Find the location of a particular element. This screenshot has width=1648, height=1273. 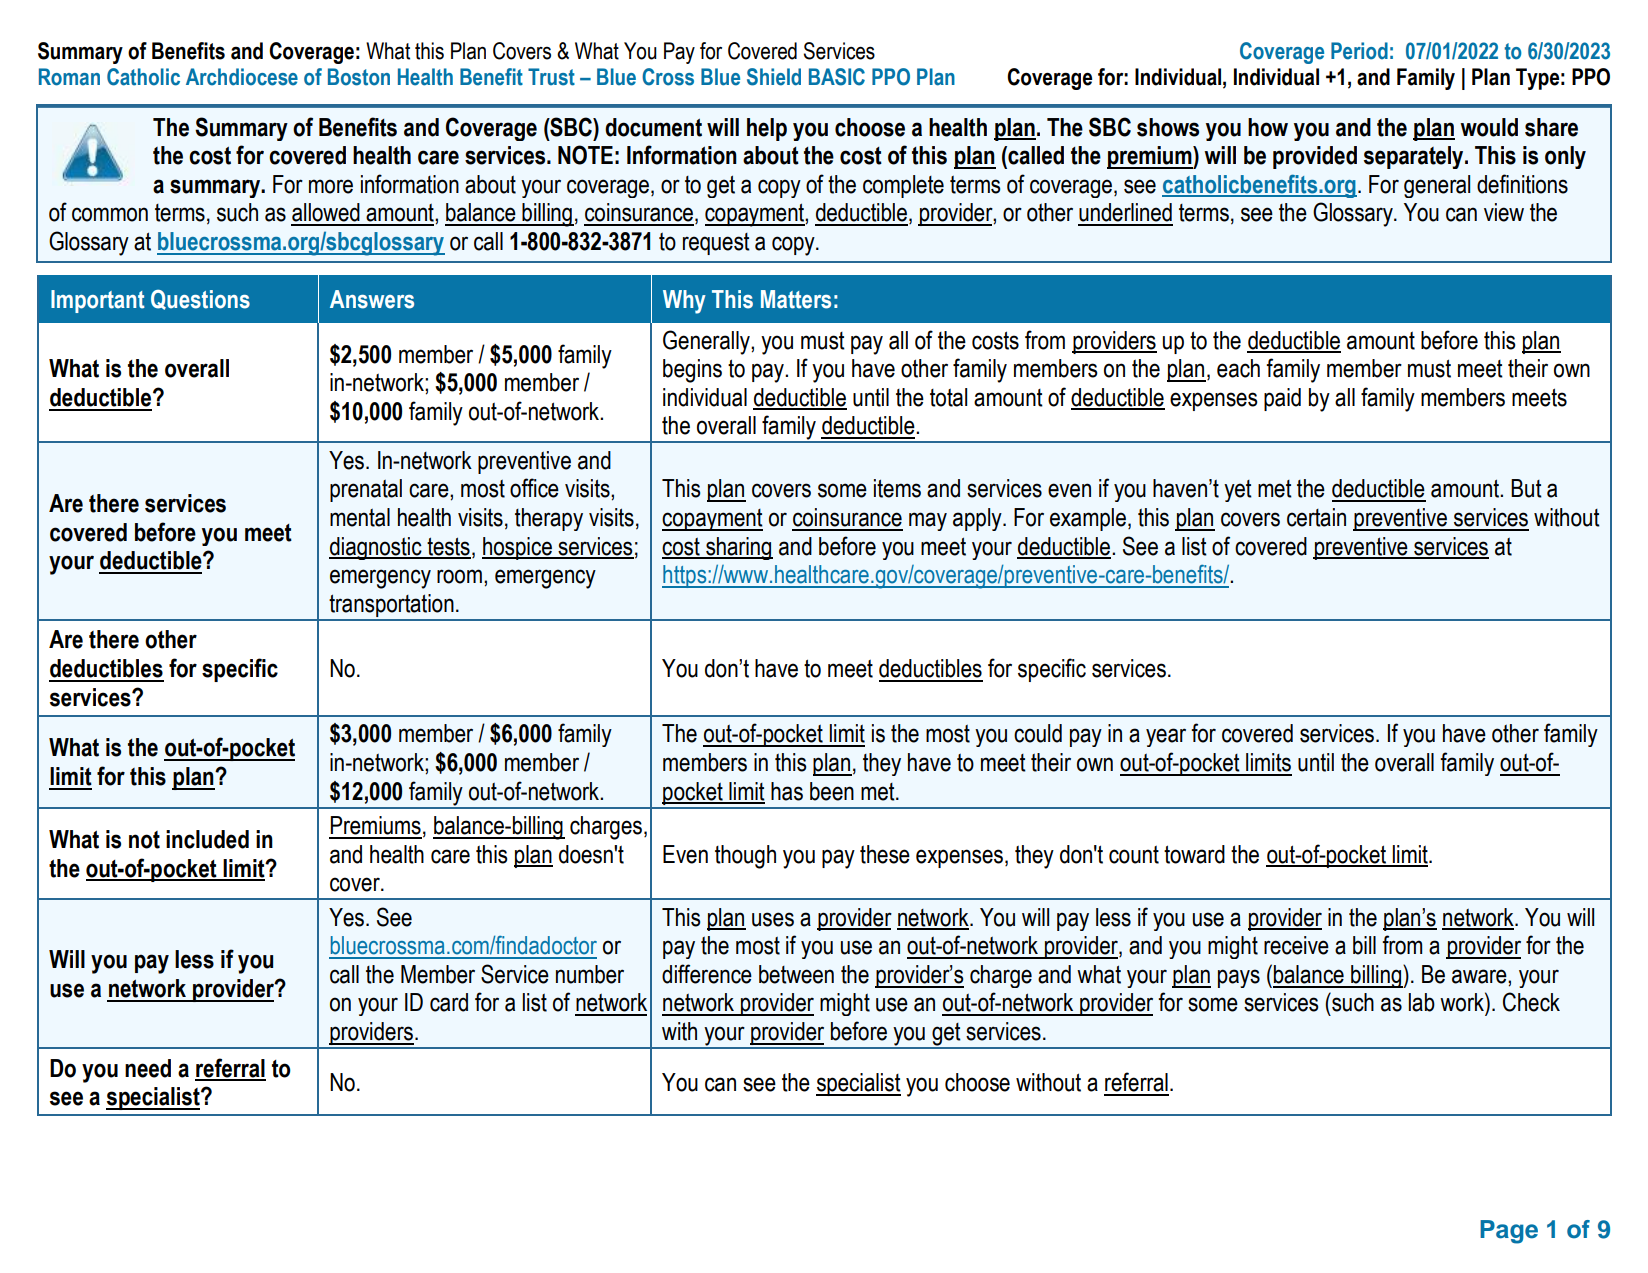

items is located at coordinates (897, 488).
